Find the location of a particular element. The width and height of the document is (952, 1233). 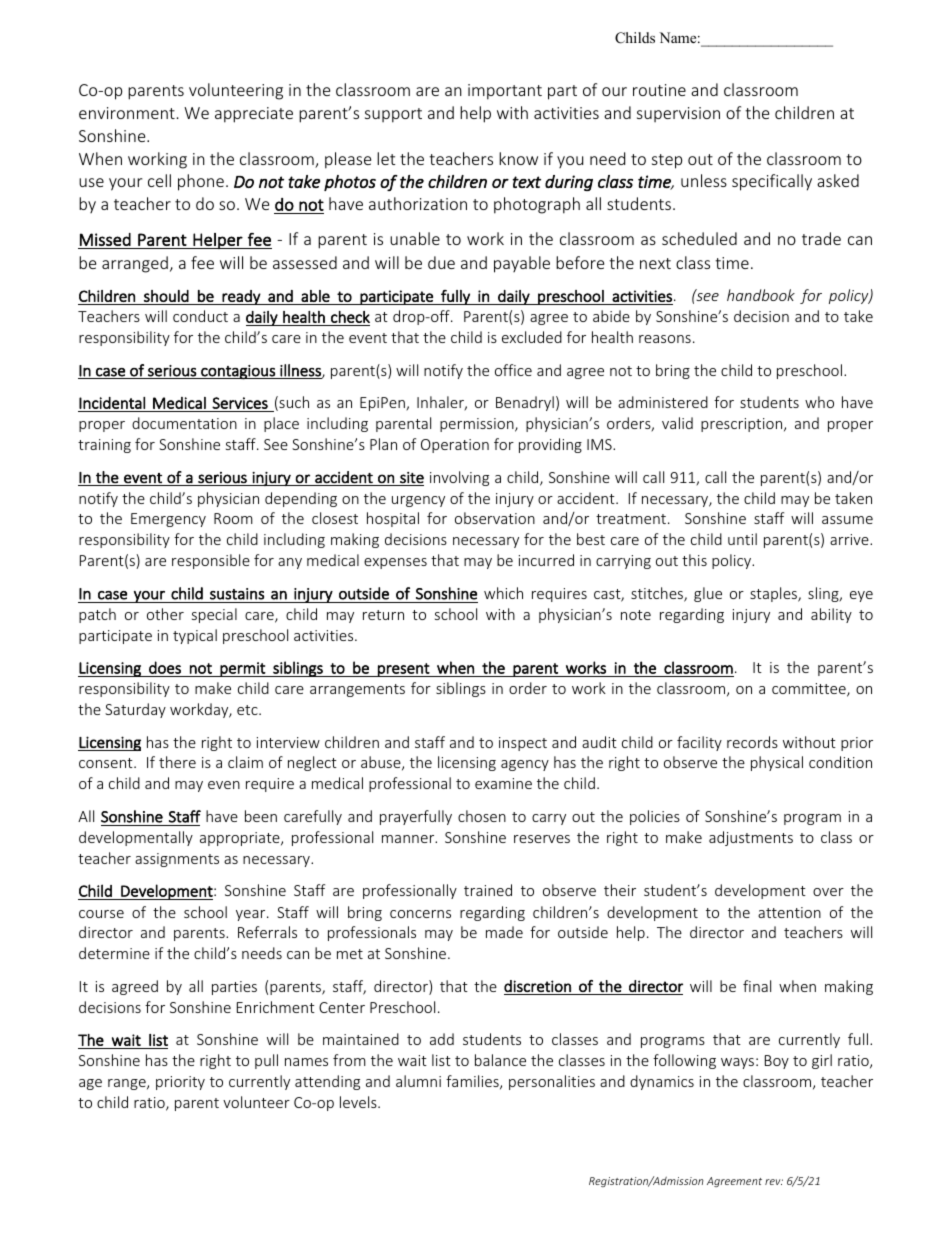

documentation is located at coordinates (184, 423).
